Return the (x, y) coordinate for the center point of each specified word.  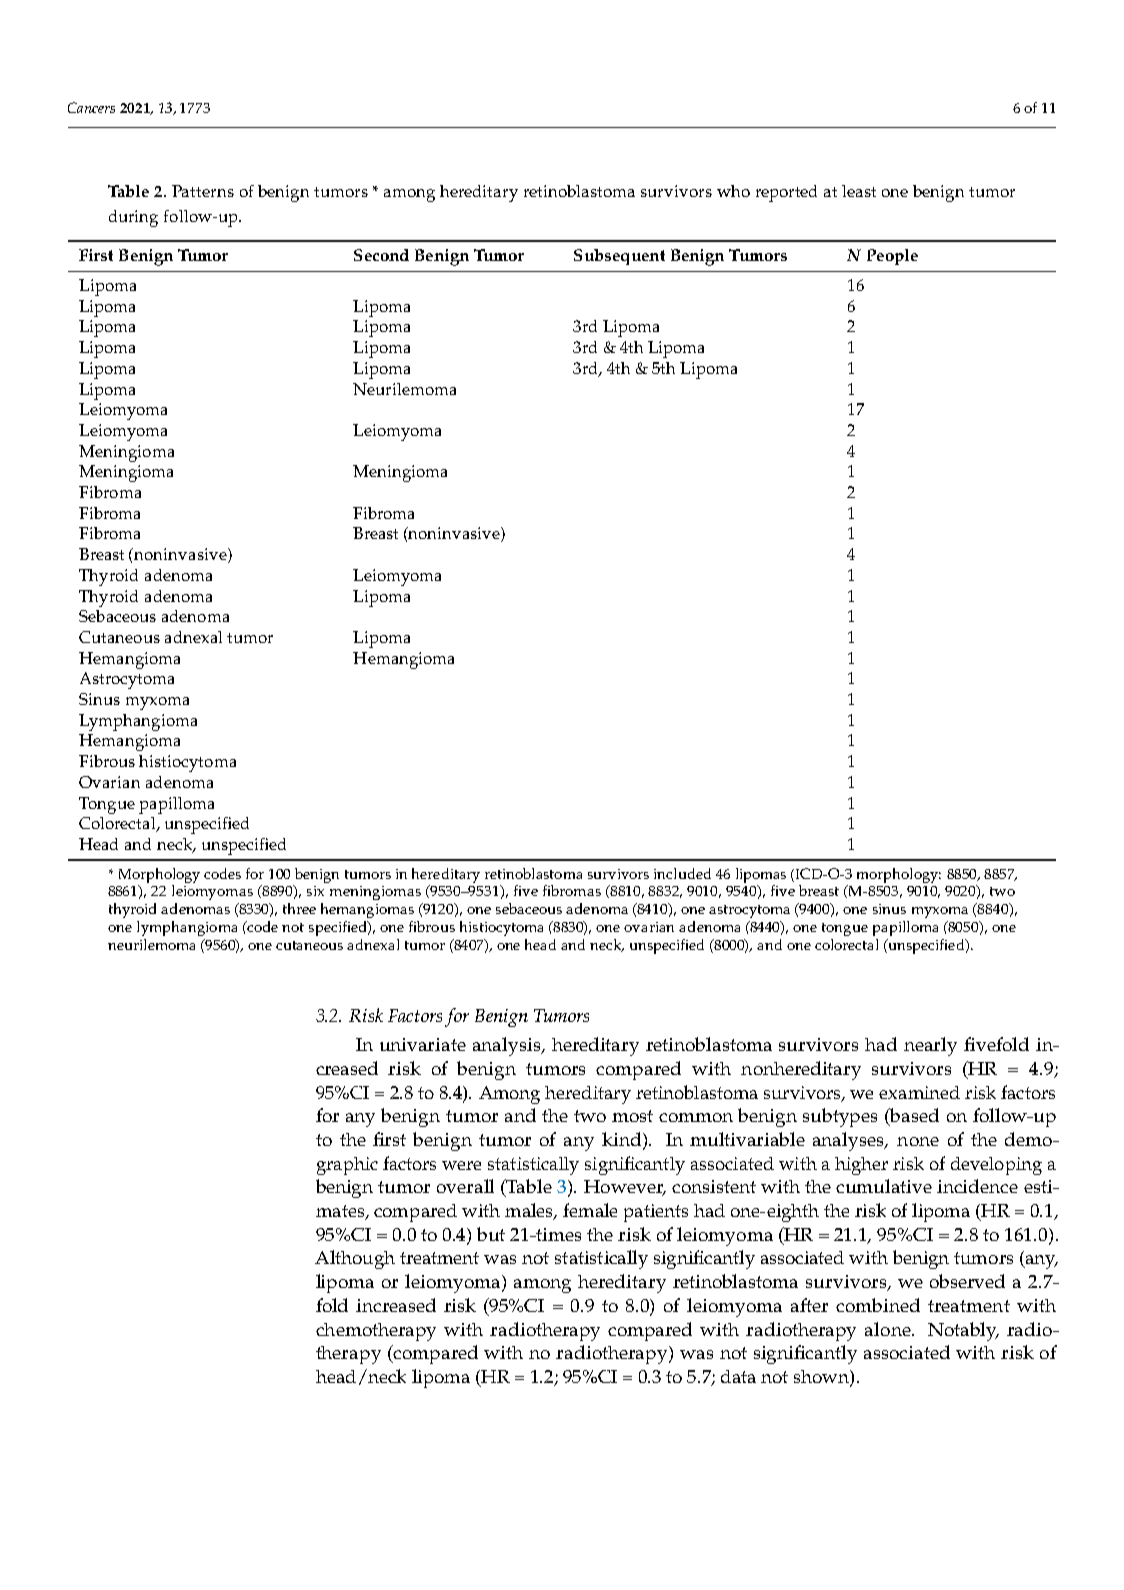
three (299, 908)
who (733, 191)
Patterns (203, 191)
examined (919, 1092)
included (682, 873)
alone (889, 1329)
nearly (930, 1046)
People (892, 257)
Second (381, 255)
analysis (508, 1046)
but (491, 1234)
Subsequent (619, 257)
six (315, 891)
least (859, 191)
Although (355, 1259)
